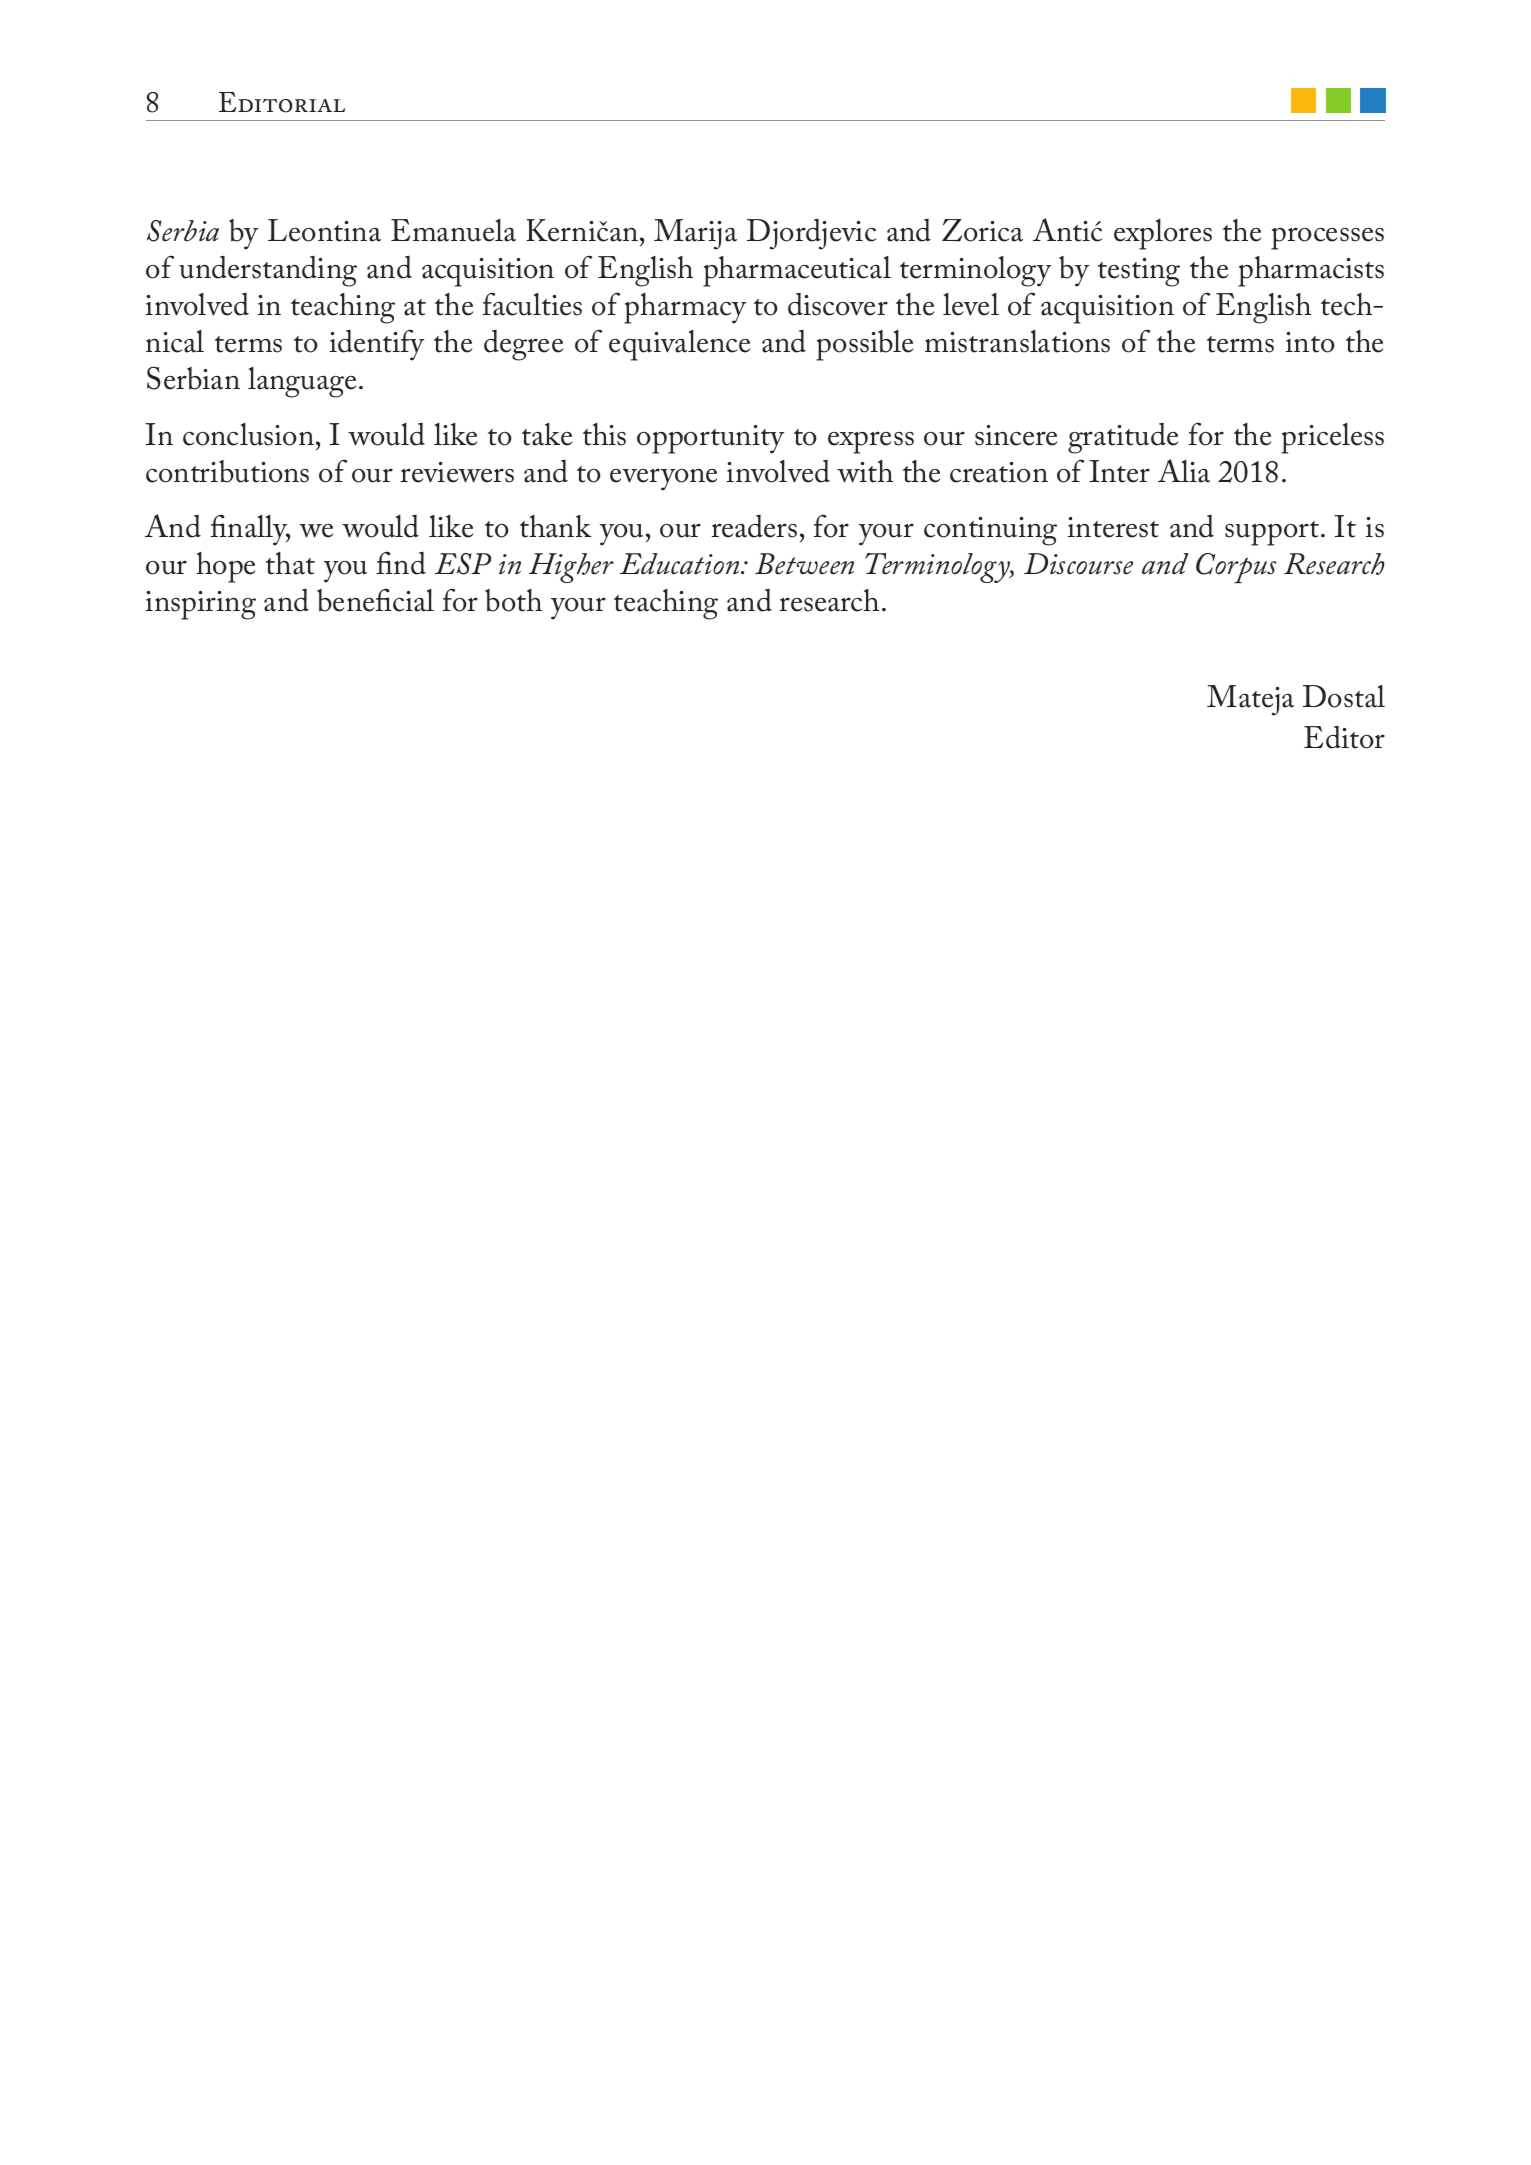 This screenshot has height=2165, width=1531. I want to click on Alia, so click(1184, 471).
